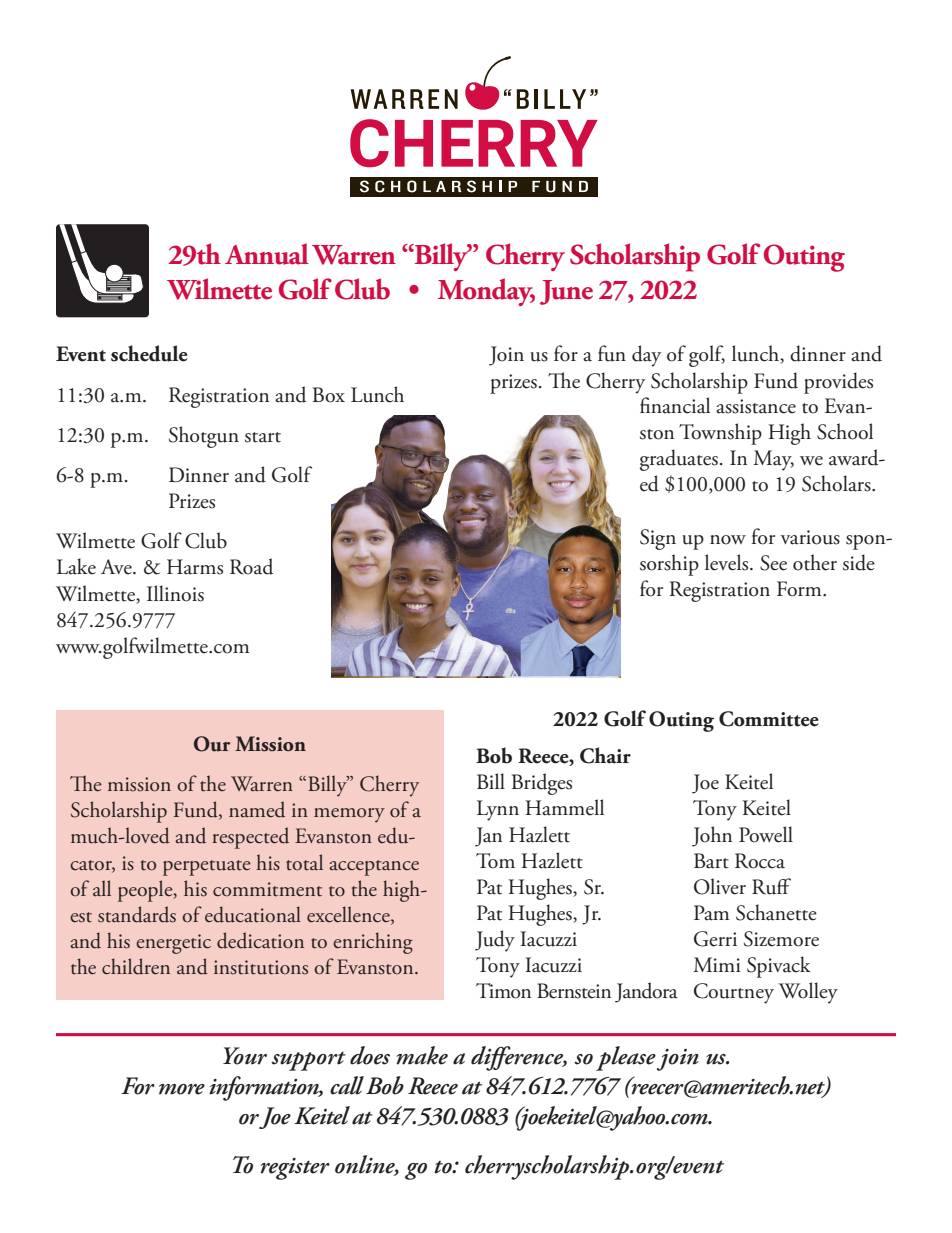 The height and width of the screenshot is (1233, 952). I want to click on provides, so click(838, 383).
